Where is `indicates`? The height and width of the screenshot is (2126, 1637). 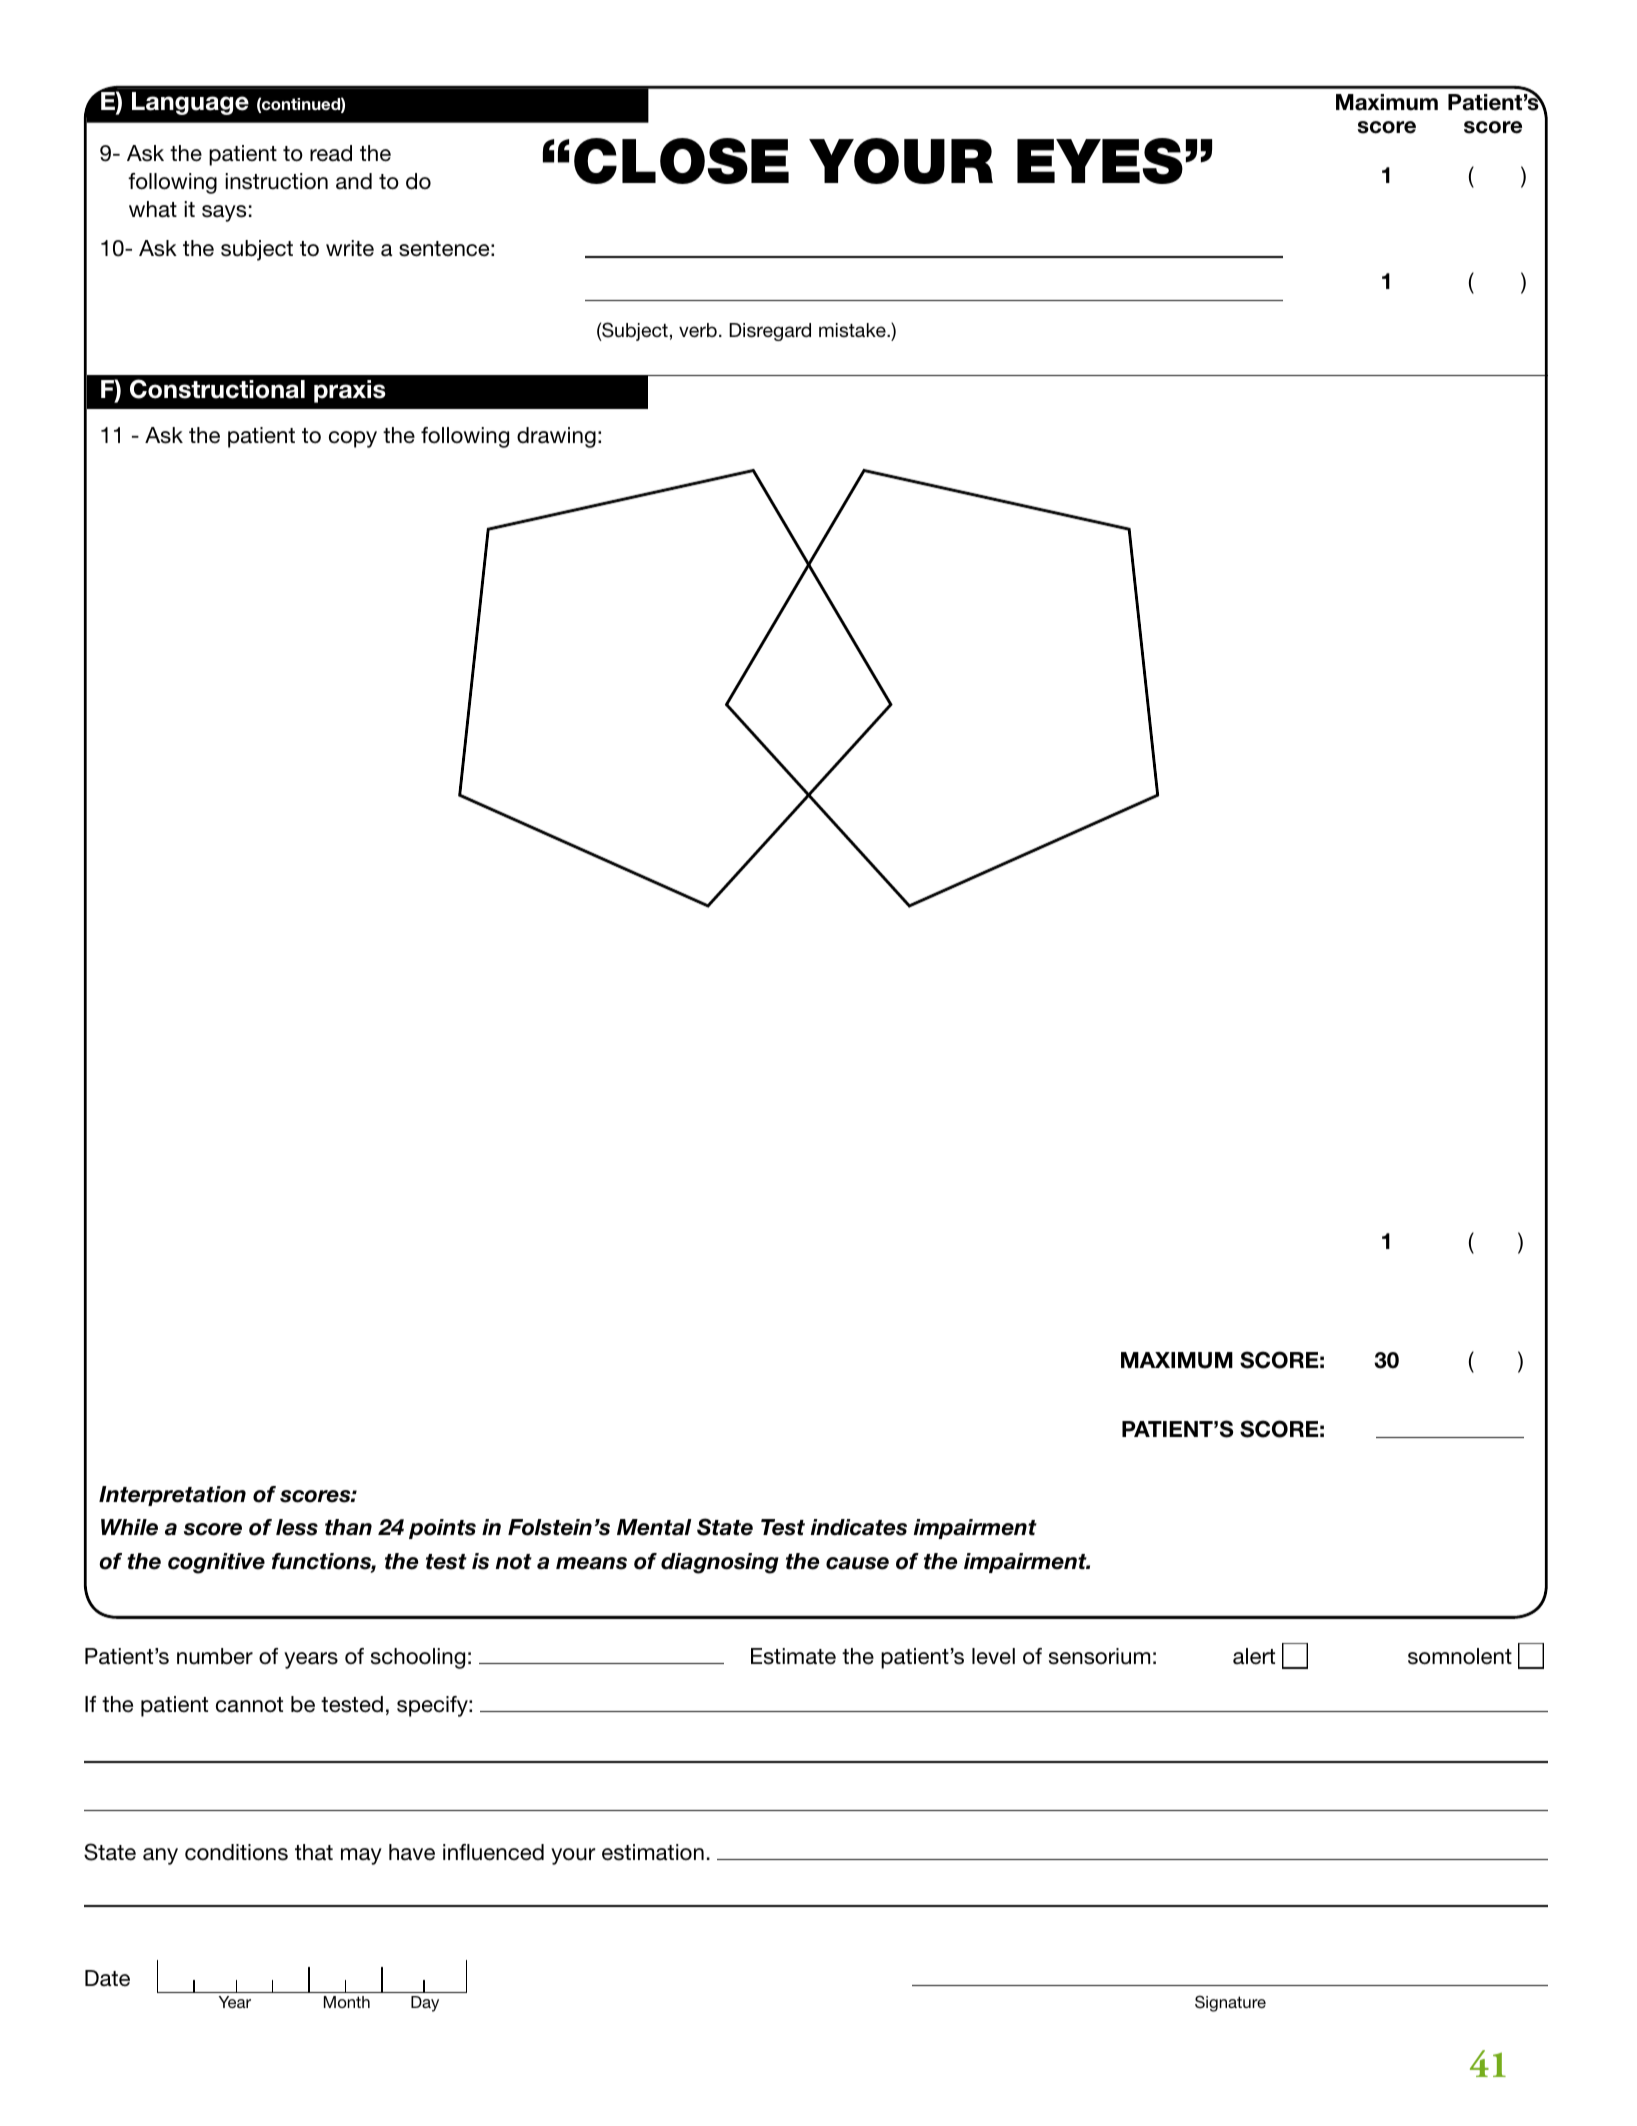 indicates is located at coordinates (859, 1527).
